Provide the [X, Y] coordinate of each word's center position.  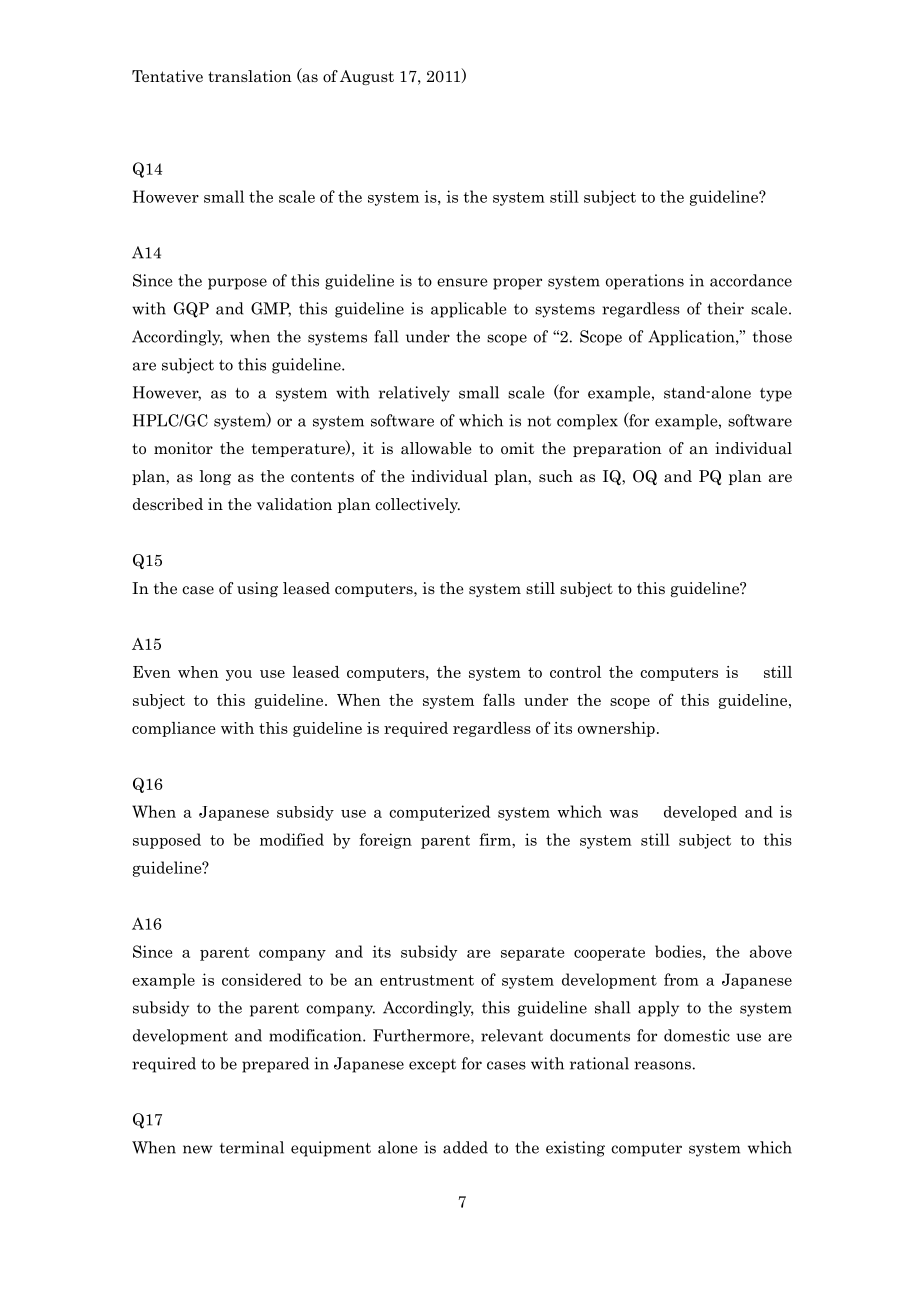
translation [250, 76]
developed [700, 813]
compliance [174, 729]
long [215, 477]
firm [496, 839]
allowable [436, 448]
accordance [751, 280]
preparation [617, 449]
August [367, 77]
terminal [252, 1147]
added [465, 1147]
